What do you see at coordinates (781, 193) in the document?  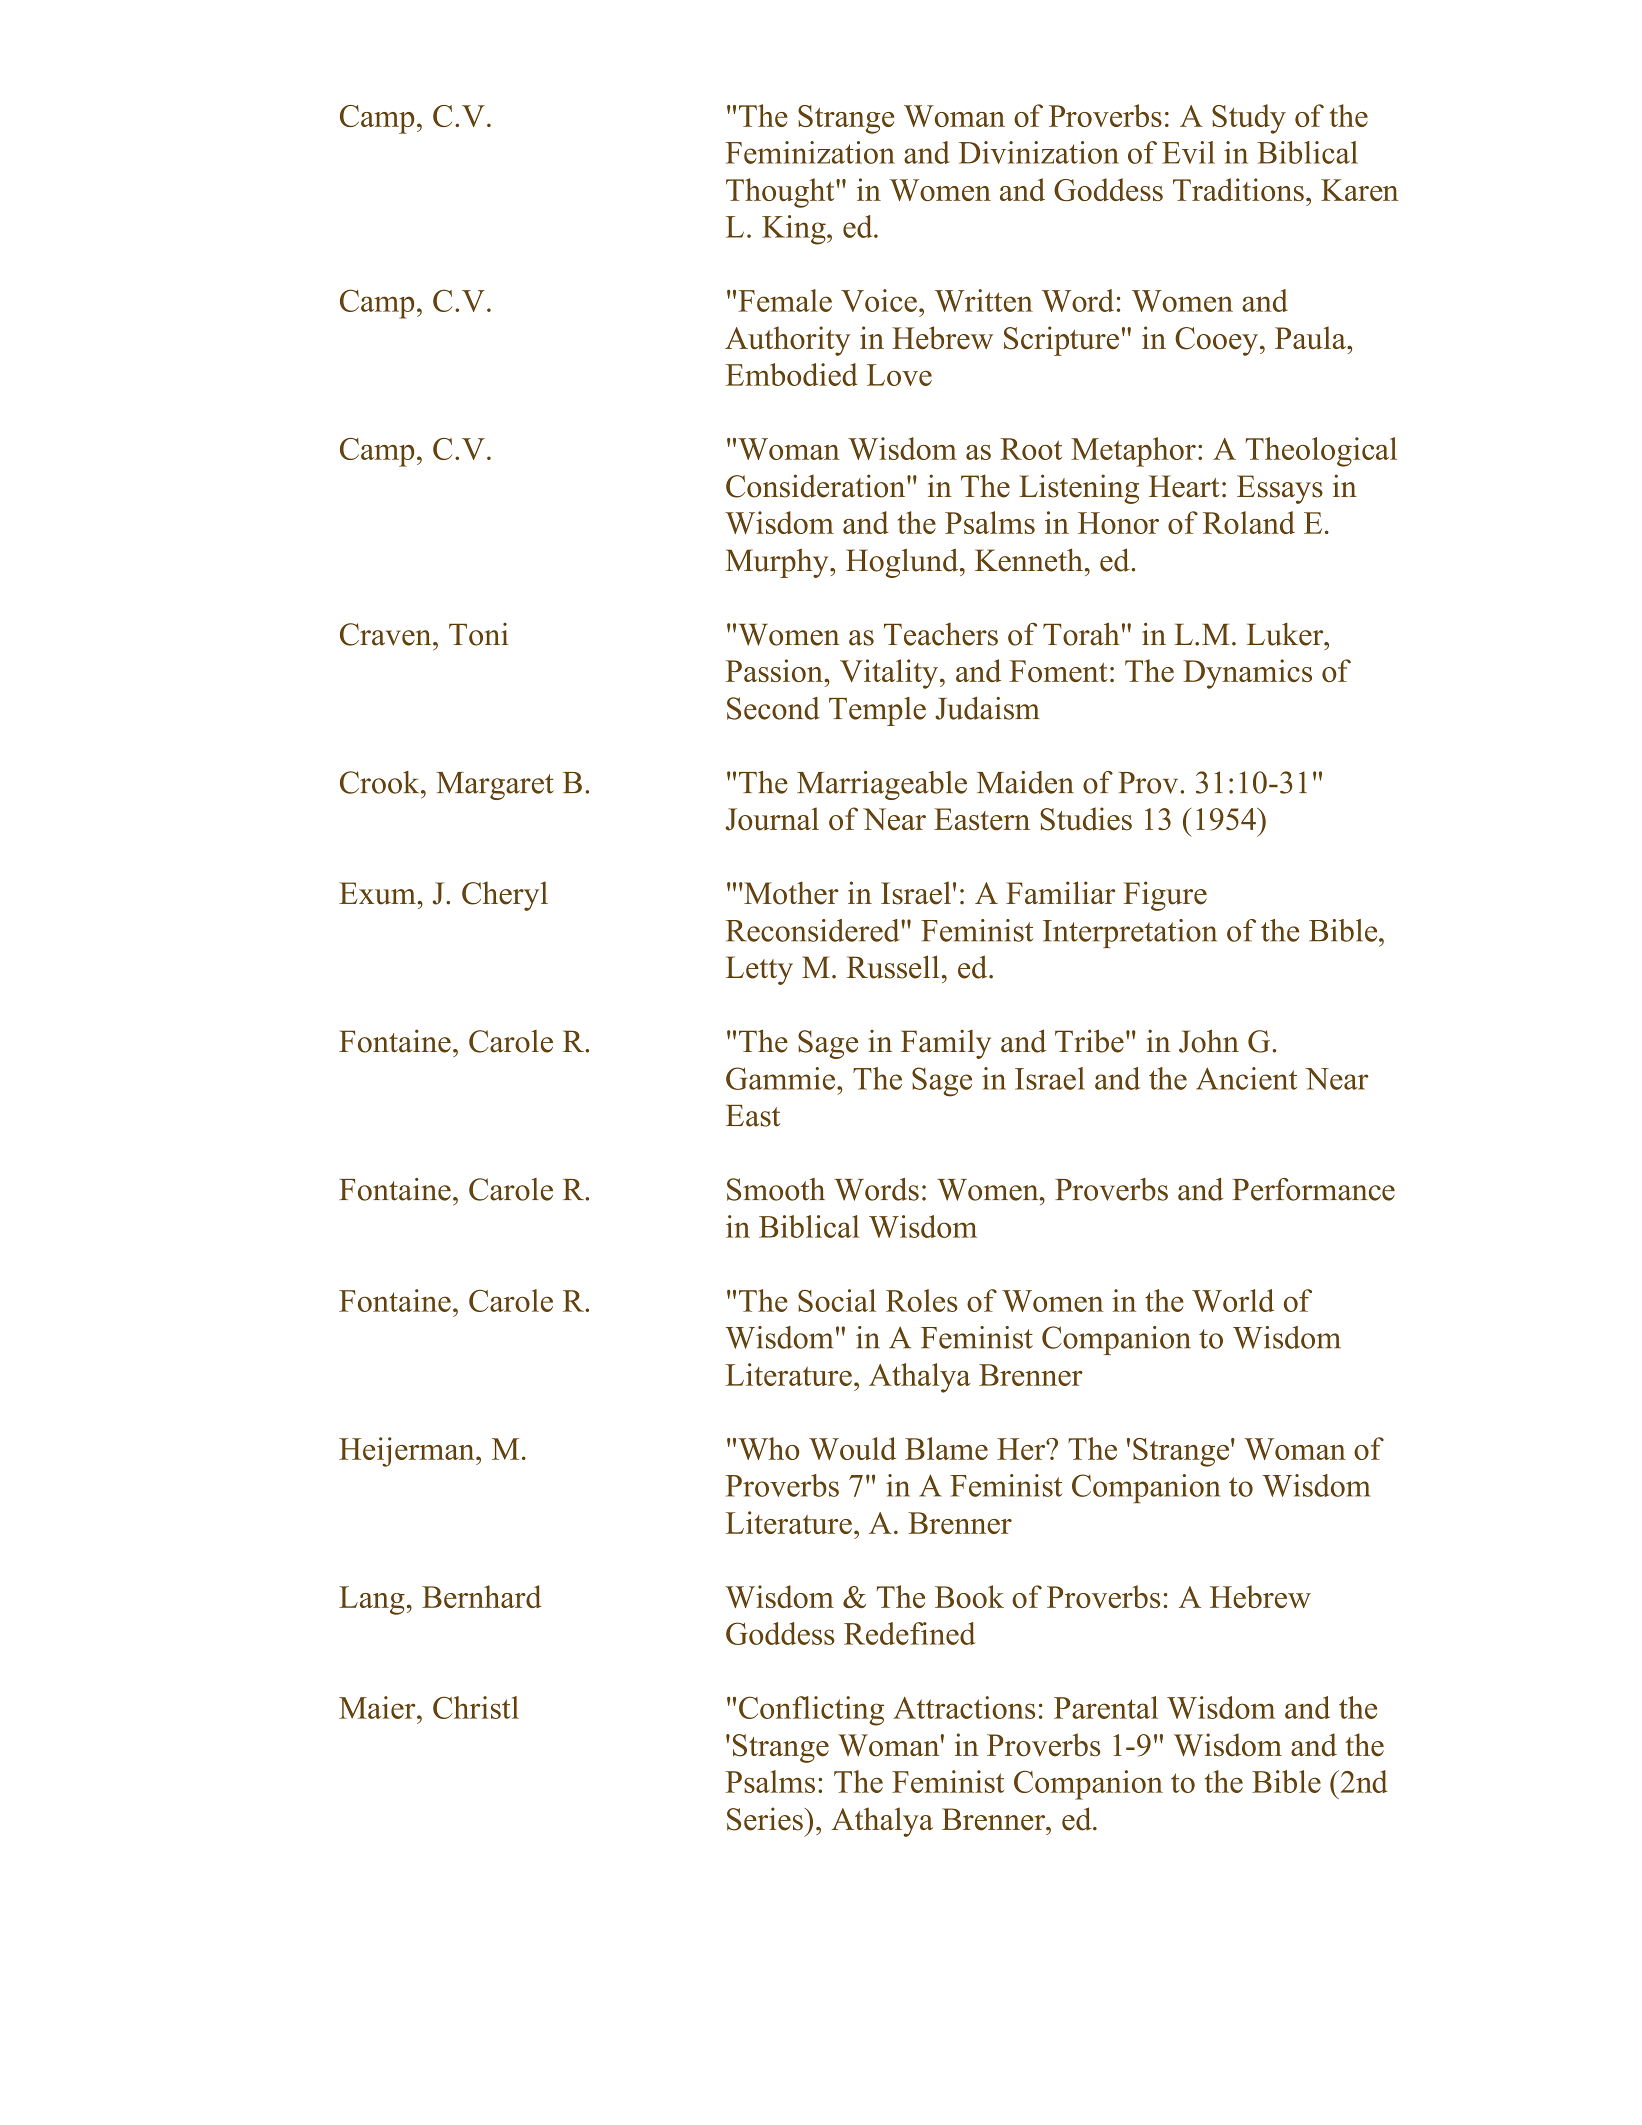 I see `Thought` at bounding box center [781, 193].
